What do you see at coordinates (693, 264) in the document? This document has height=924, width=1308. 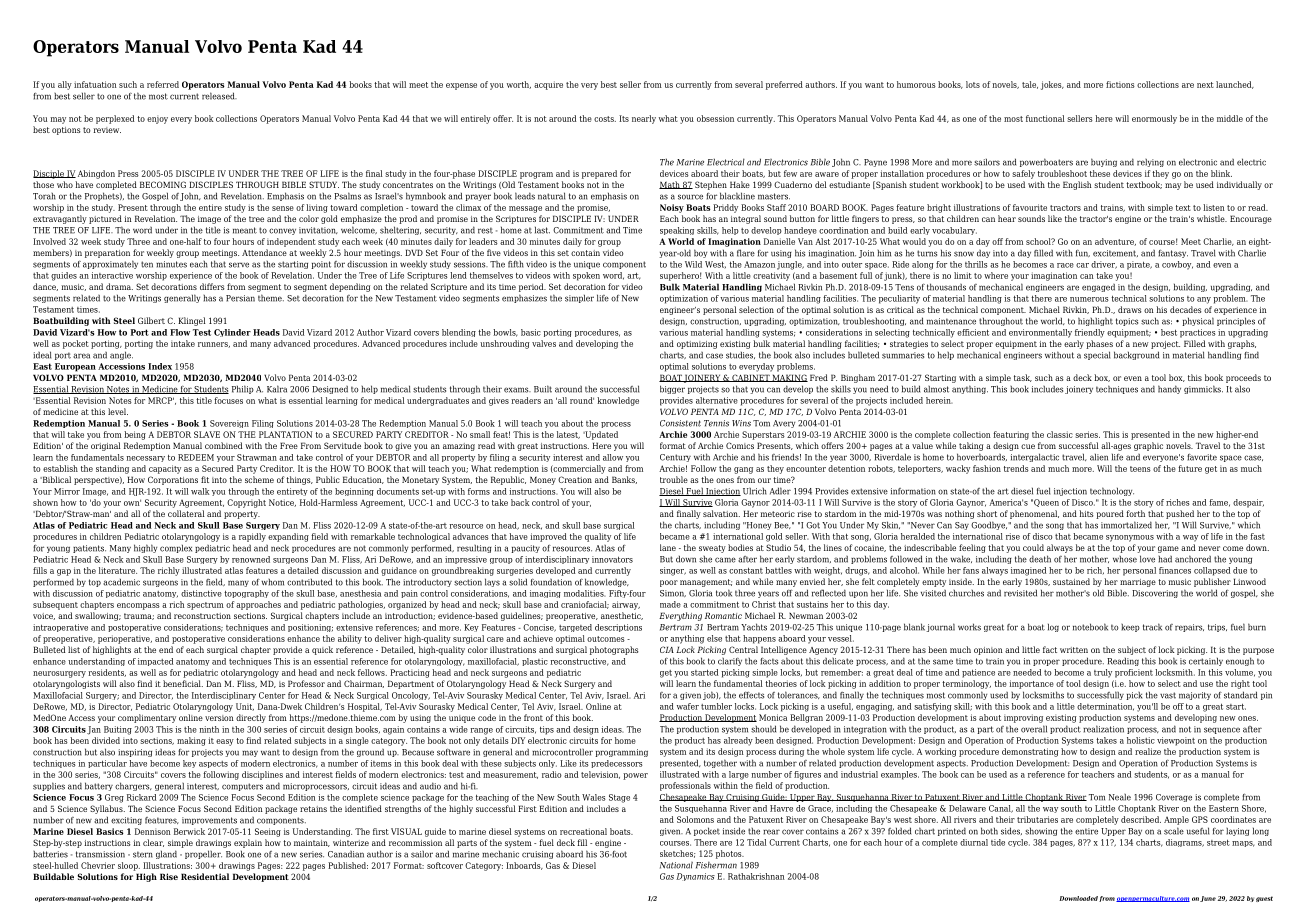 I see `Wild` at bounding box center [693, 264].
